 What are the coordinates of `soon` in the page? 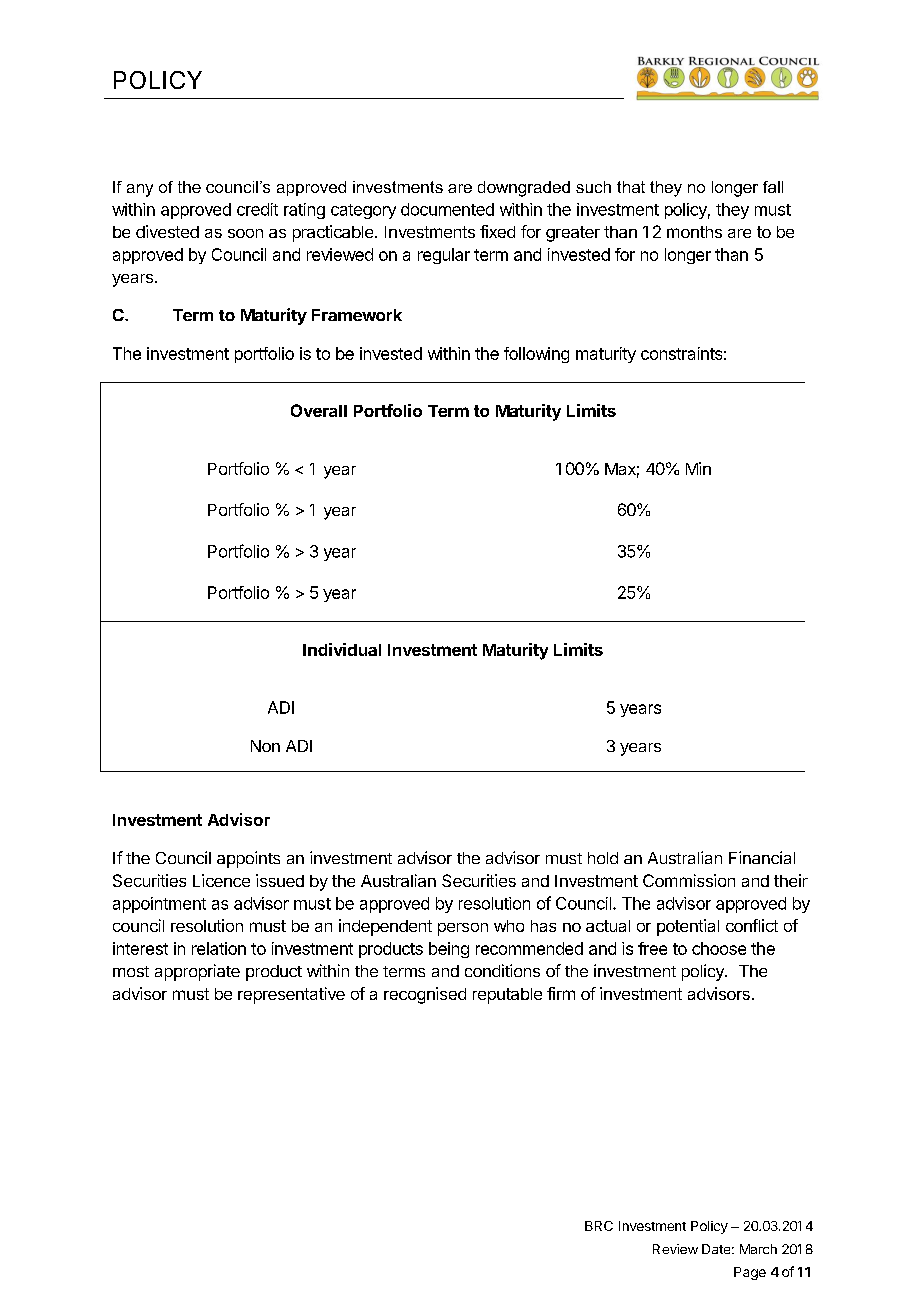 It's located at (245, 233).
